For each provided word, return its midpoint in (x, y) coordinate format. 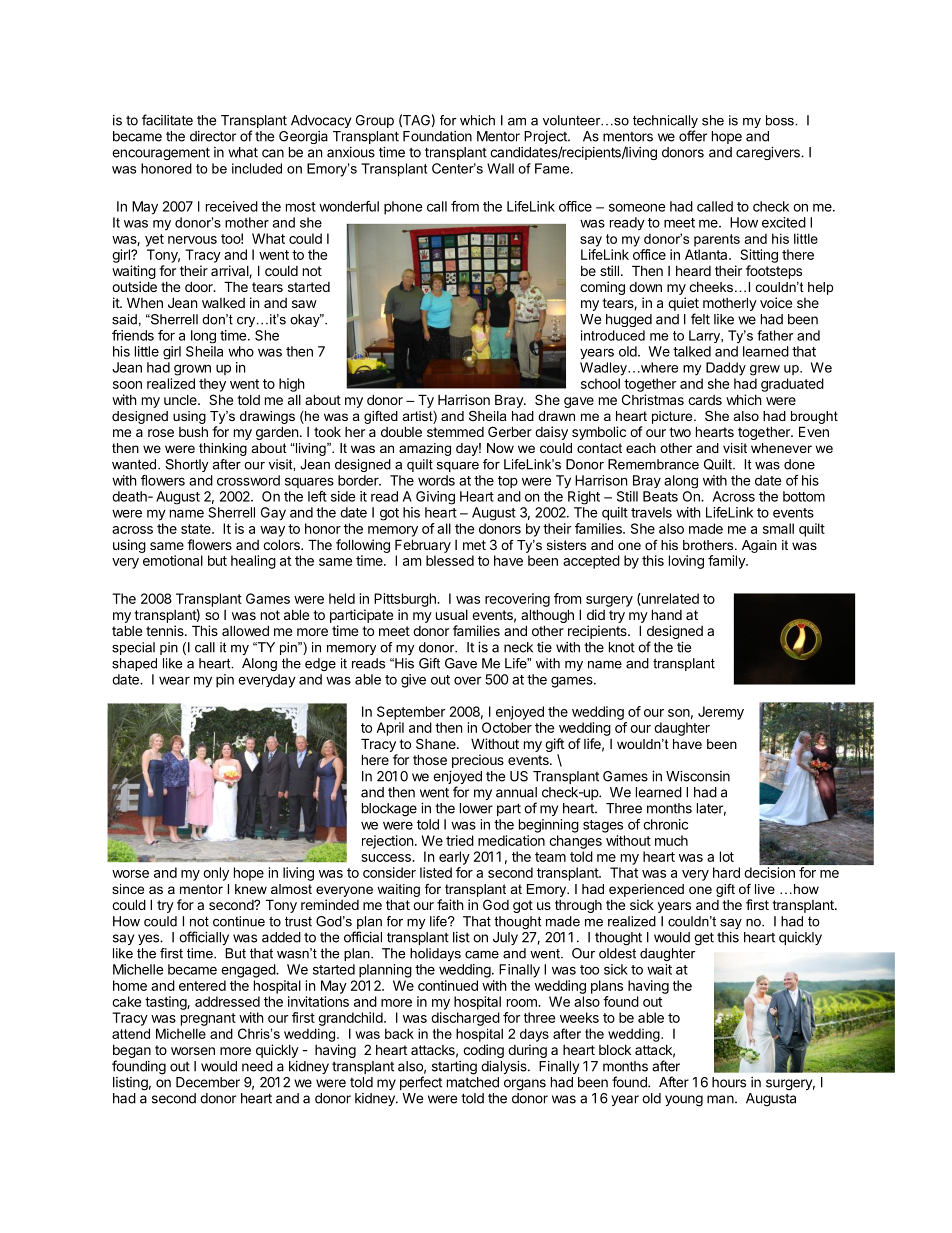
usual (452, 615)
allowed (245, 630)
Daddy (726, 369)
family (727, 562)
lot (727, 856)
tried (460, 840)
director (213, 136)
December (208, 1082)
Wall (500, 168)
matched (473, 1082)
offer (693, 136)
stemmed (455, 432)
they (212, 385)
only (216, 874)
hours (729, 1082)
